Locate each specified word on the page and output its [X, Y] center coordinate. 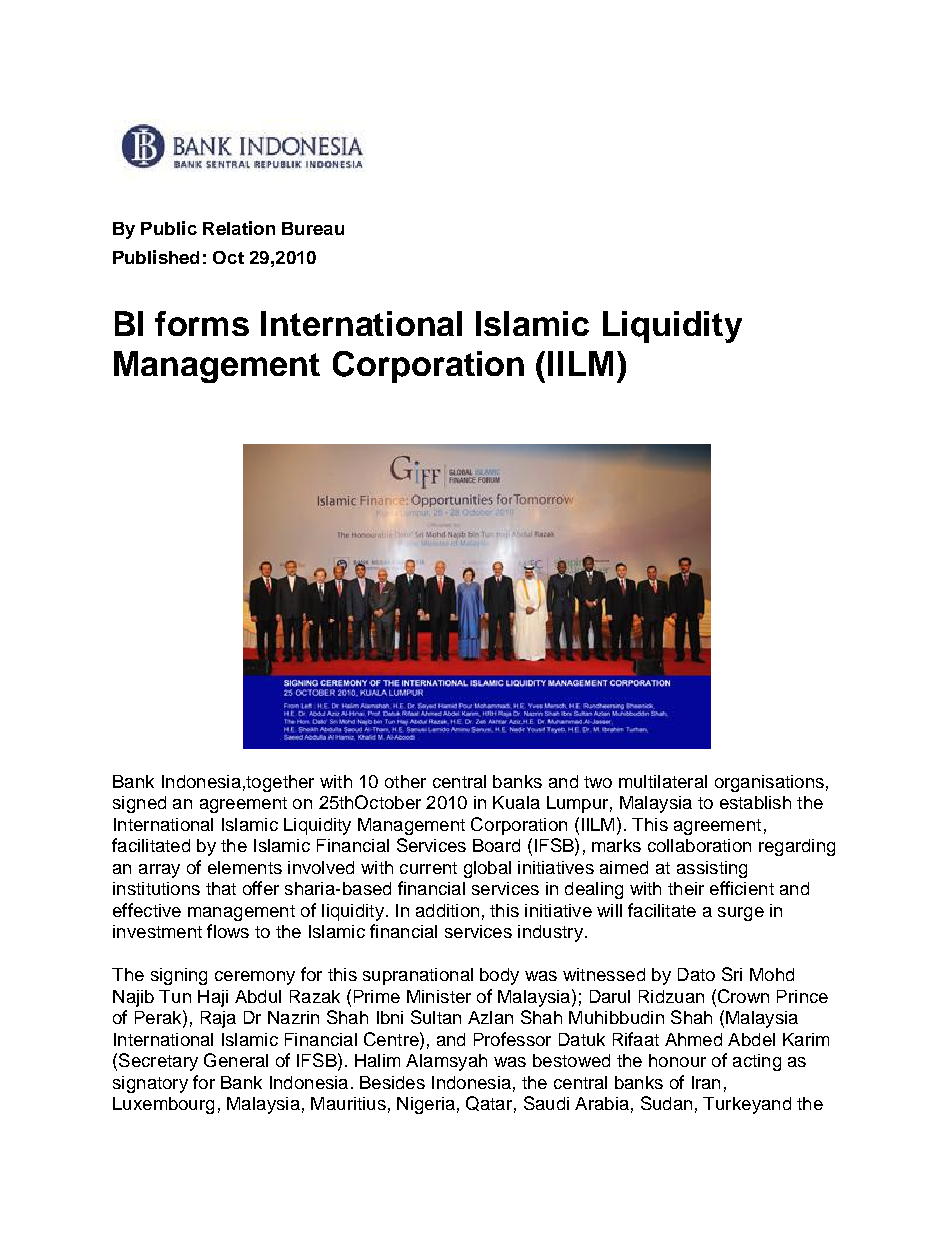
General [236, 1060]
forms [202, 323]
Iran [706, 1082]
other [405, 781]
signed [139, 804]
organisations [769, 783]
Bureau [313, 228]
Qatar [489, 1103]
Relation [239, 228]
